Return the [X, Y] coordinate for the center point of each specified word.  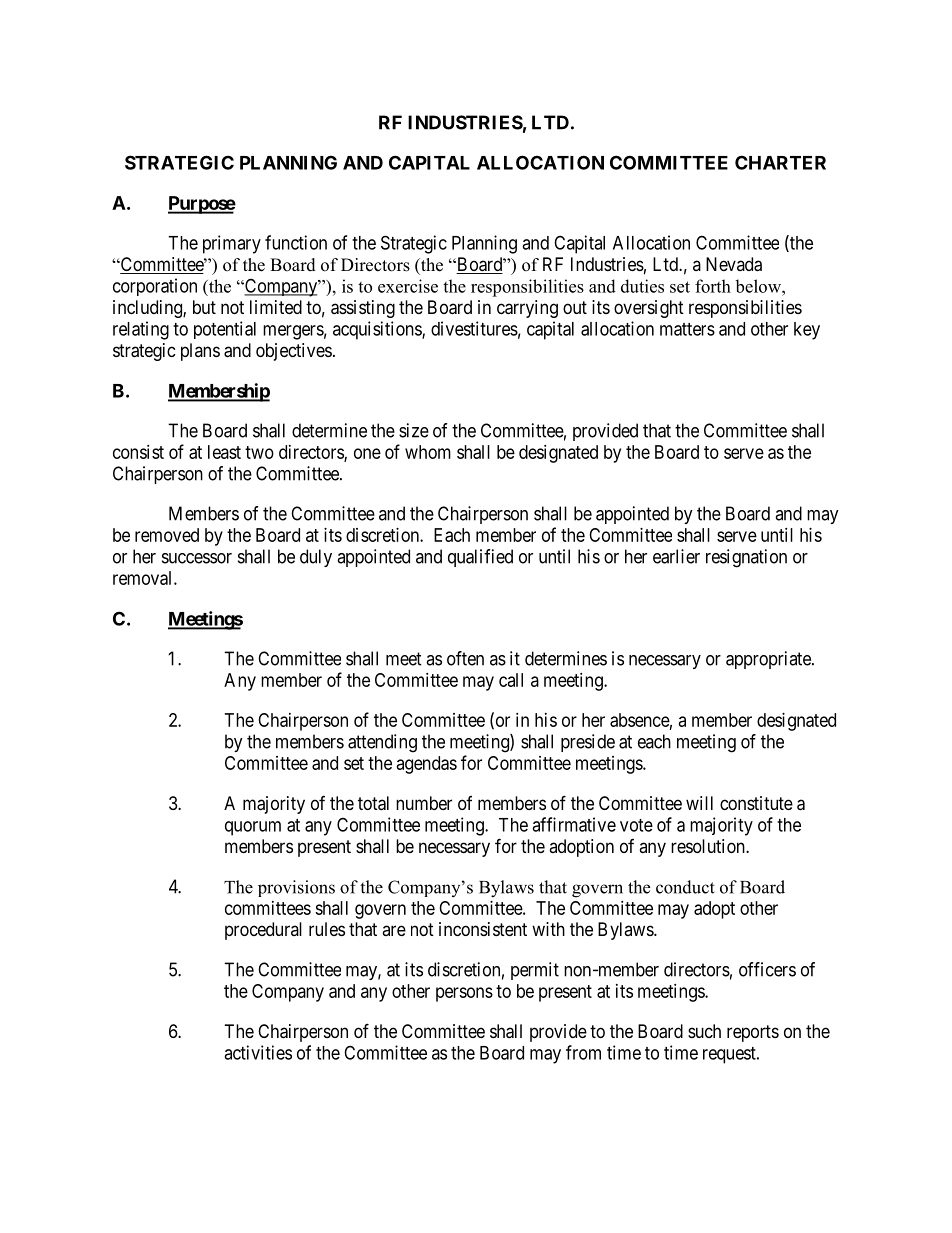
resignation [746, 558]
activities [258, 1052]
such [704, 1031]
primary [232, 244]
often [465, 658]
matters [687, 329]
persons [464, 994]
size [414, 430]
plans [200, 352]
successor [197, 558]
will [699, 803]
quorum [253, 828]
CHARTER [780, 162]
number [424, 803]
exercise [408, 286]
